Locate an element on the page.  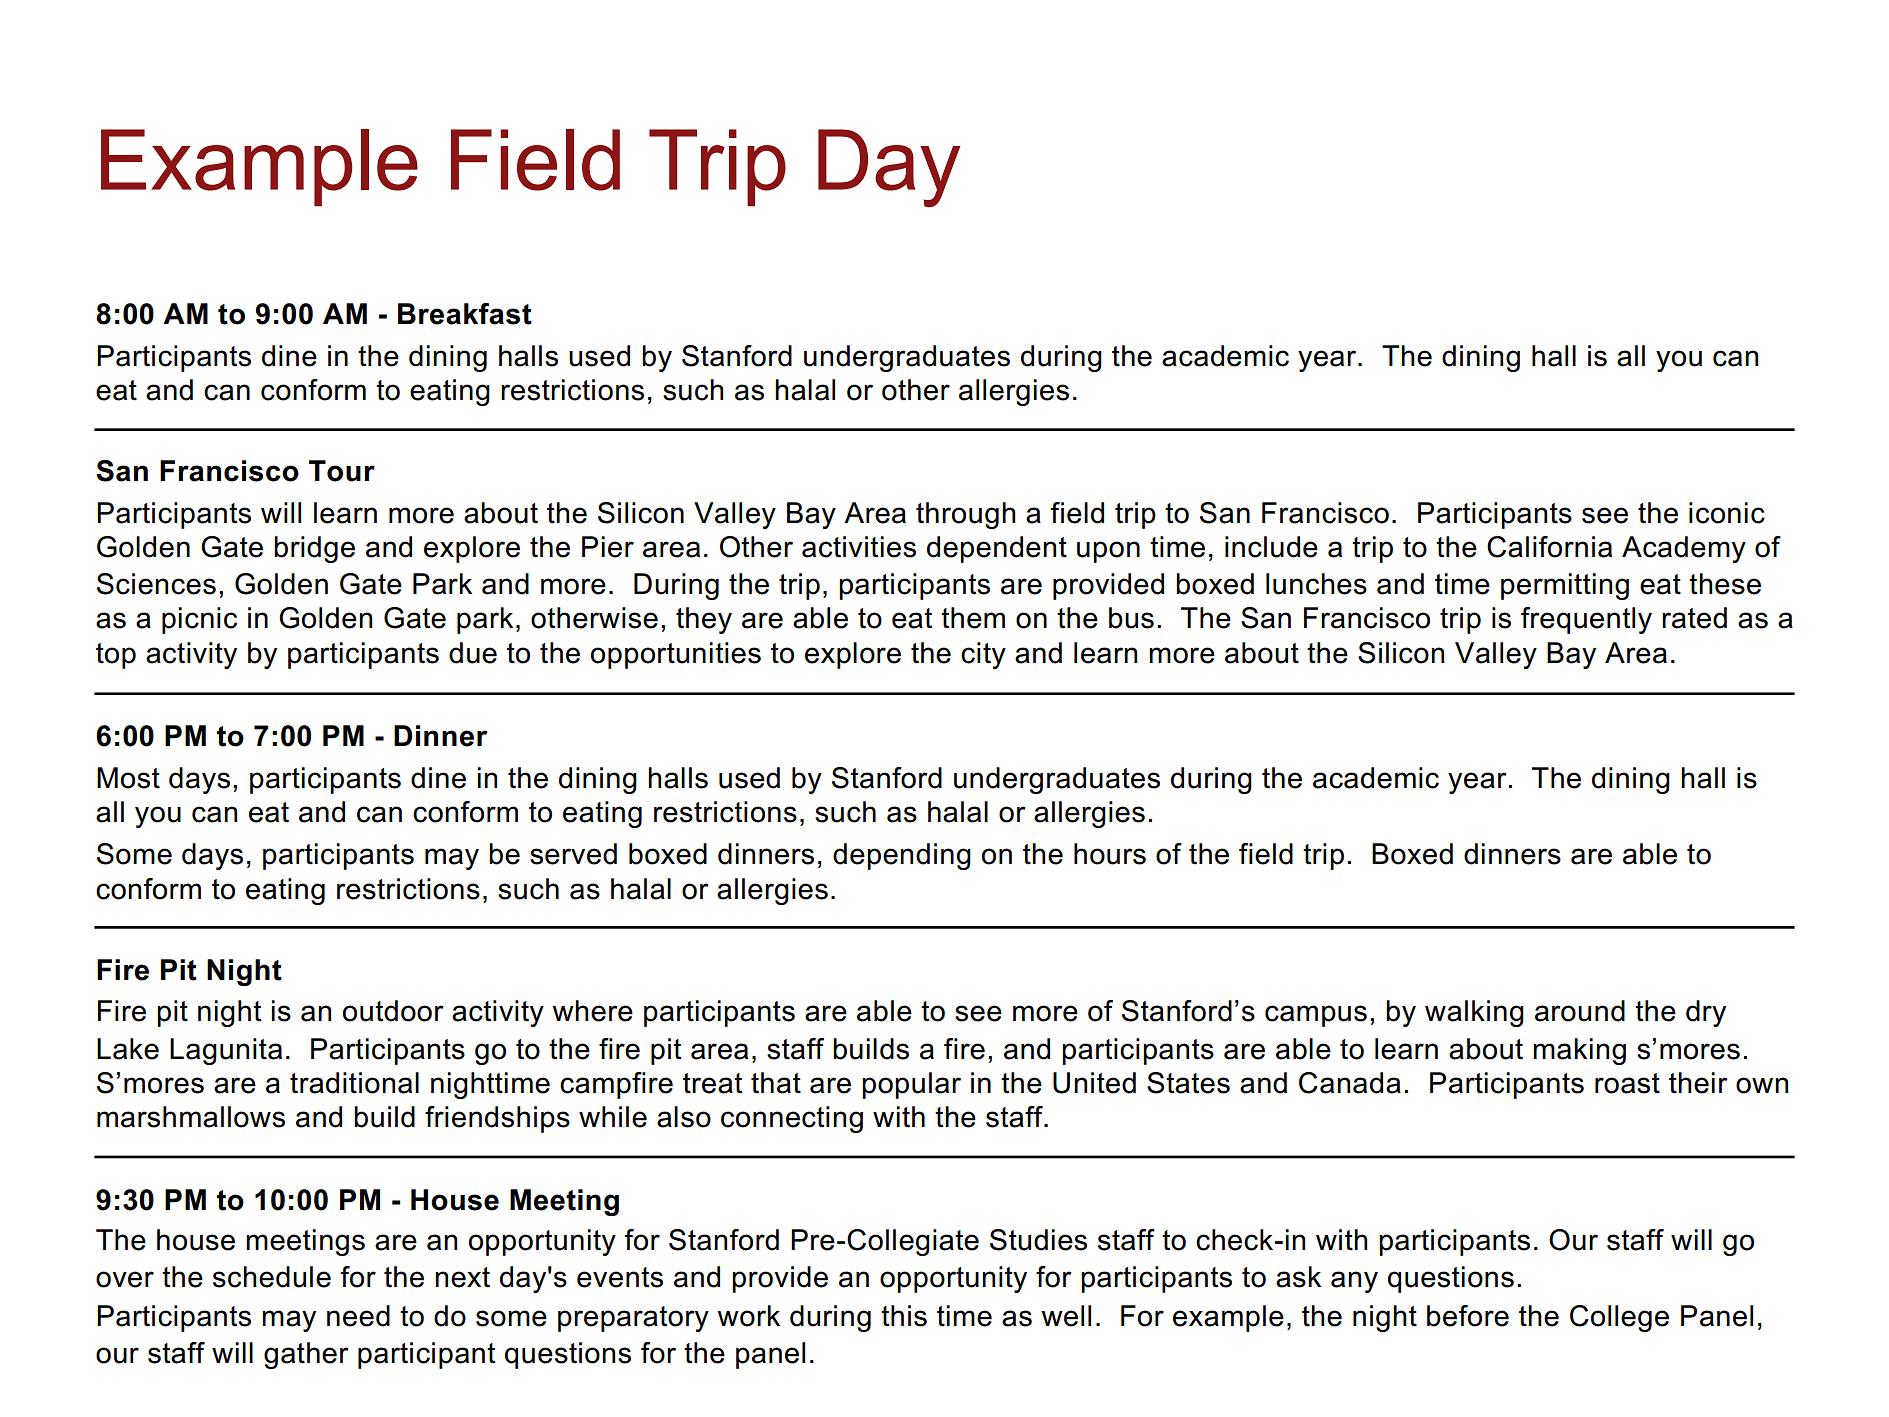
roast is located at coordinates (1627, 1083).
